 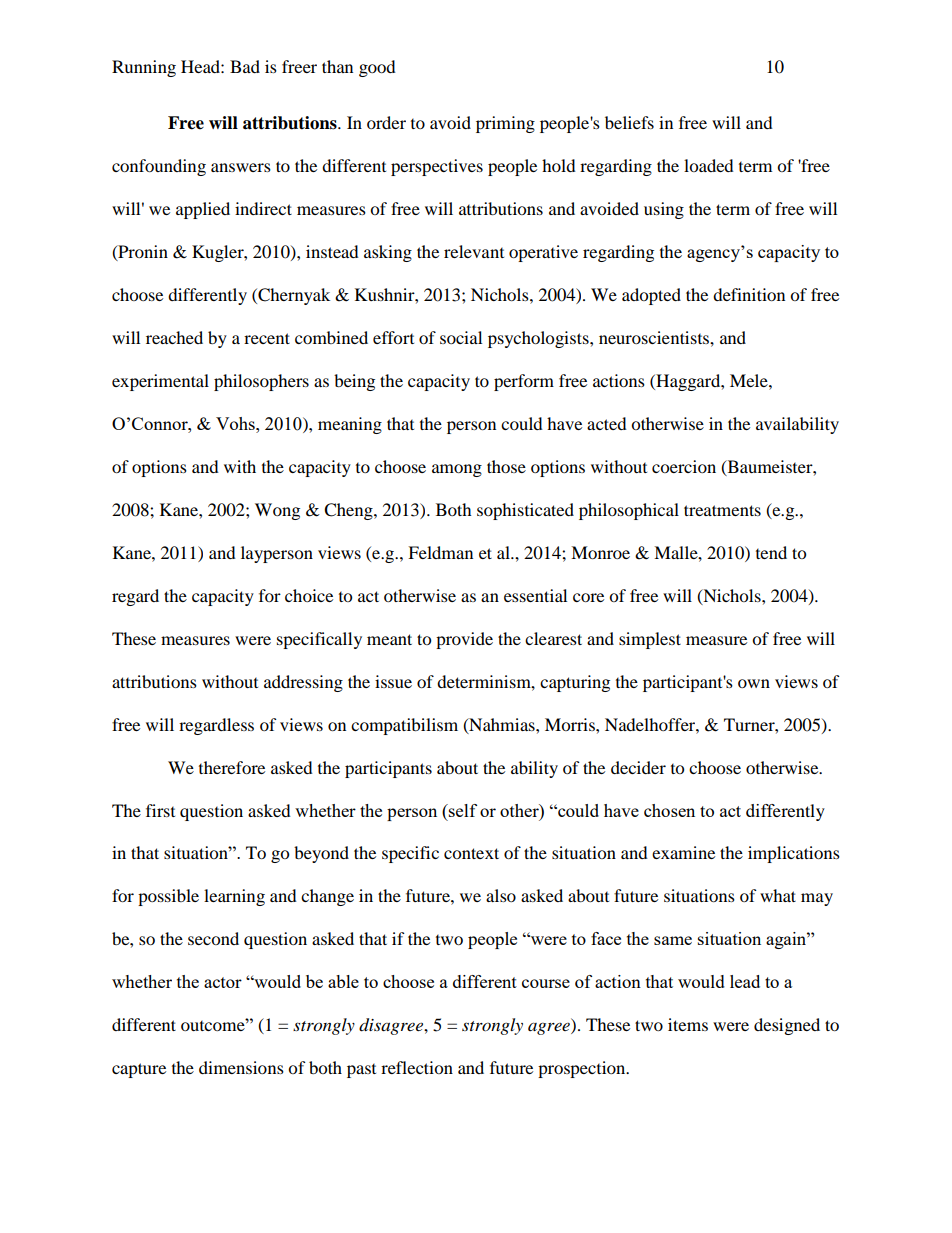 I want to click on reflection, so click(x=417, y=1067).
